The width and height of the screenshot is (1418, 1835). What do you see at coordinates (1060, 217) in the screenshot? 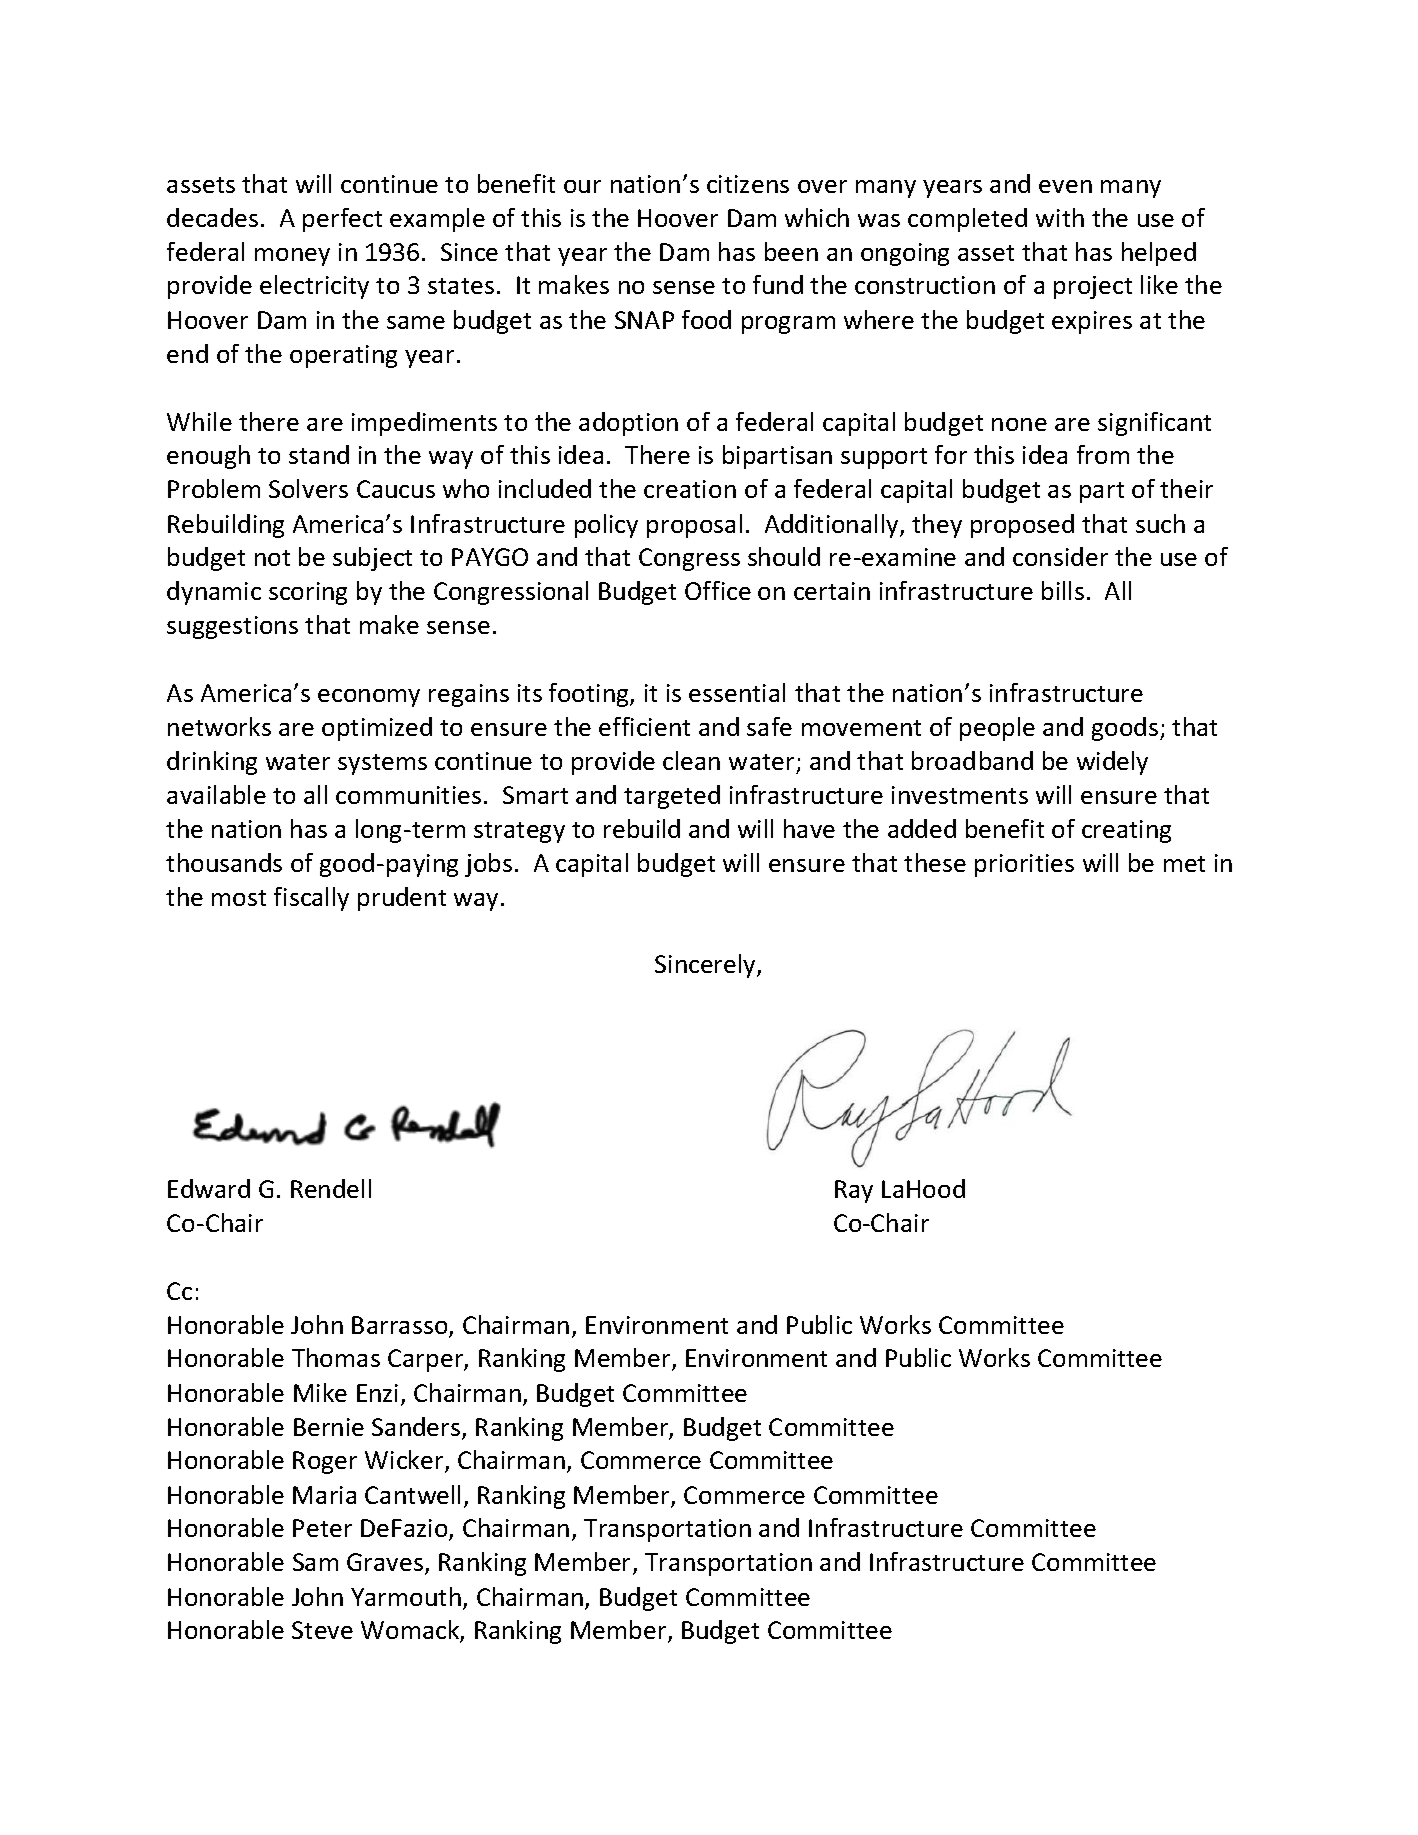
I see `with` at bounding box center [1060, 217].
